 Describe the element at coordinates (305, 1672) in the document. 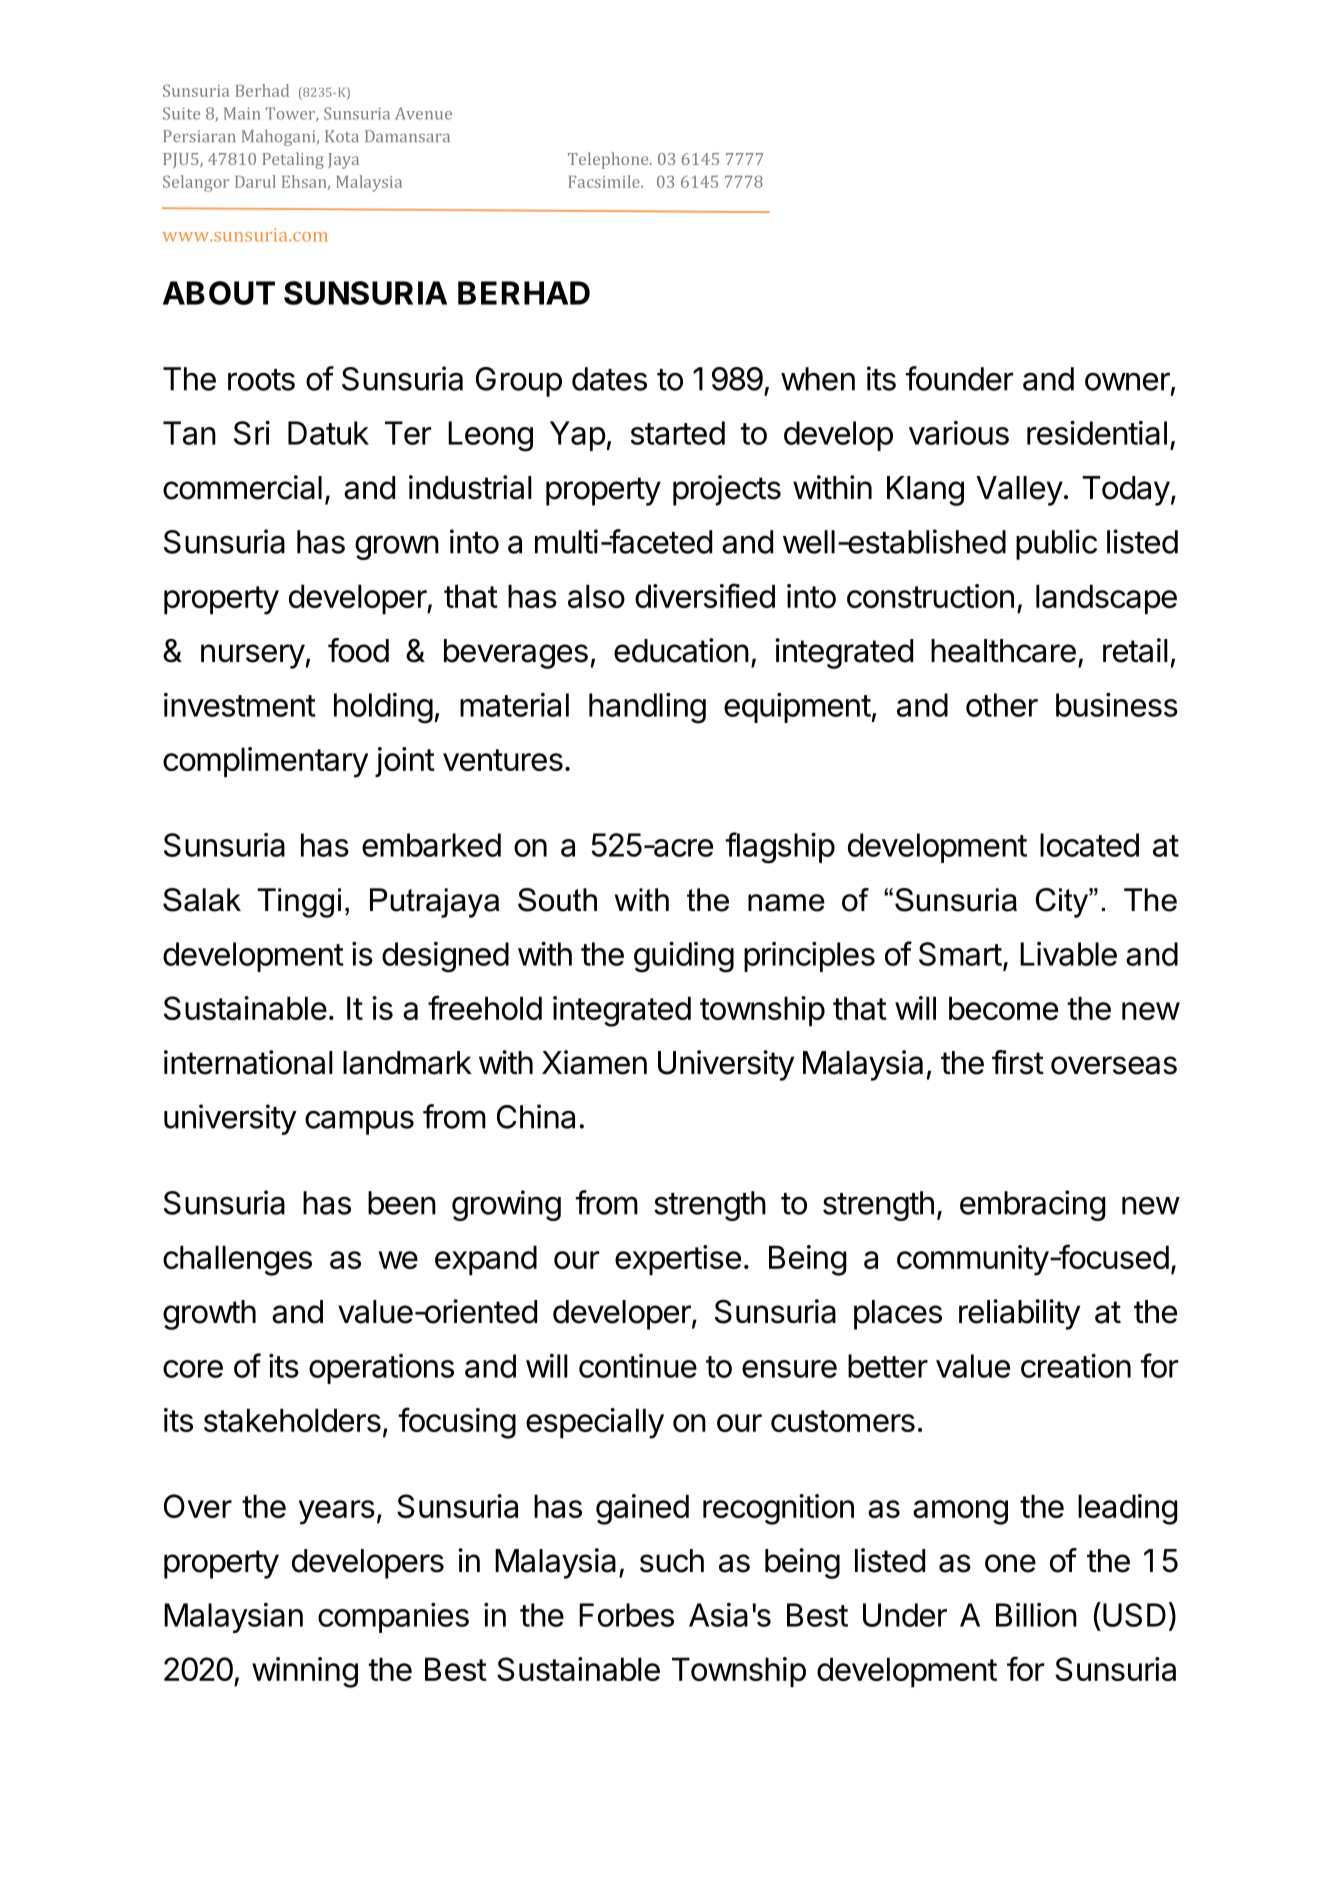

I see `winning` at that location.
